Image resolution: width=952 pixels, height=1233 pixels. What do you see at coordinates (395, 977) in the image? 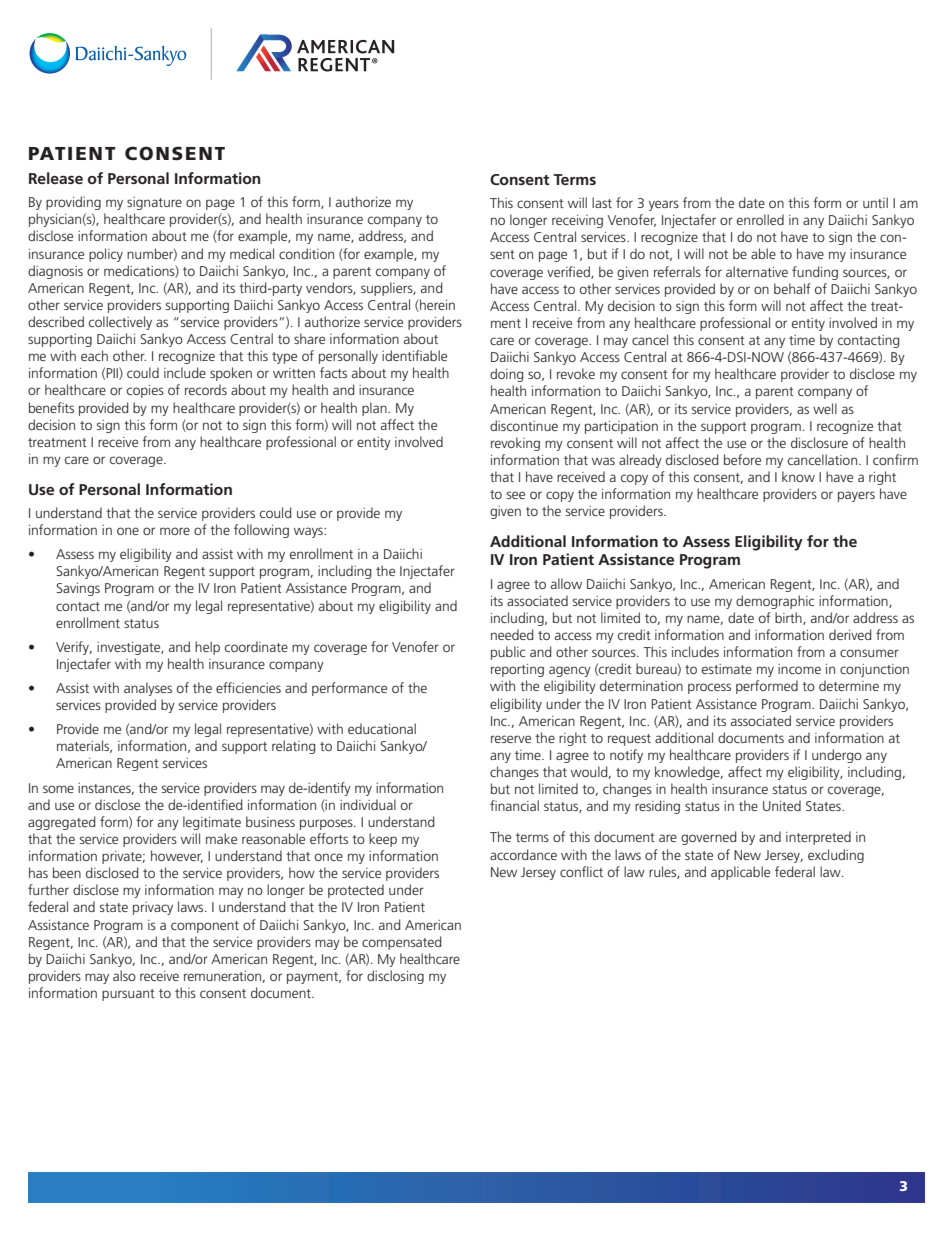
I see `disclosing` at bounding box center [395, 977].
